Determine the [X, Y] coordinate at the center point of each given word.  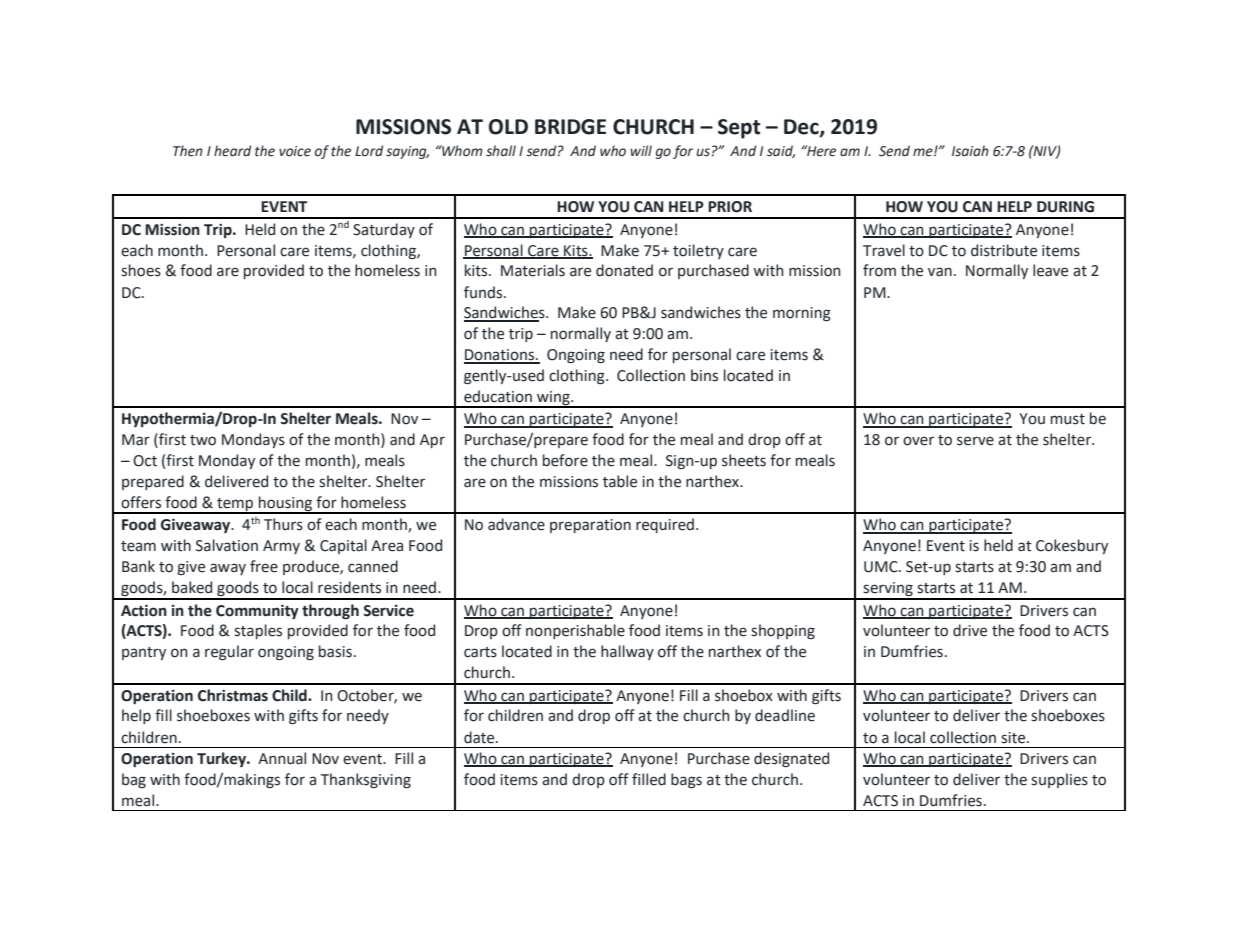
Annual [282, 758]
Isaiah [970, 151]
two [203, 440]
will [641, 150]
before [565, 460]
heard [232, 151]
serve [975, 441]
